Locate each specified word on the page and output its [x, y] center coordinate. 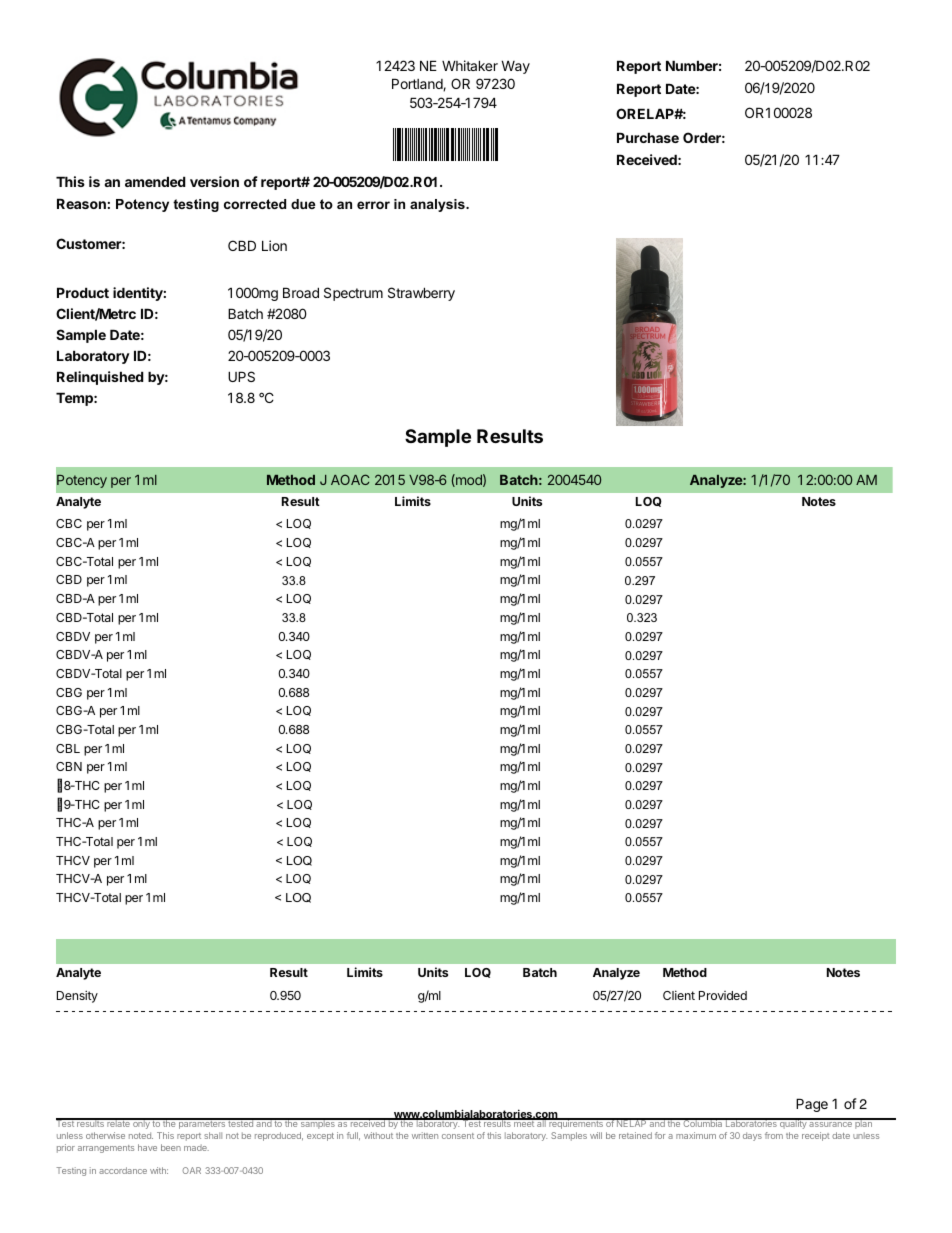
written [425, 1135]
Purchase [648, 137]
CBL [68, 748]
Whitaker [470, 65]
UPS [241, 376]
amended [155, 181]
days [752, 1136]
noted [141, 1135]
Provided [723, 995]
